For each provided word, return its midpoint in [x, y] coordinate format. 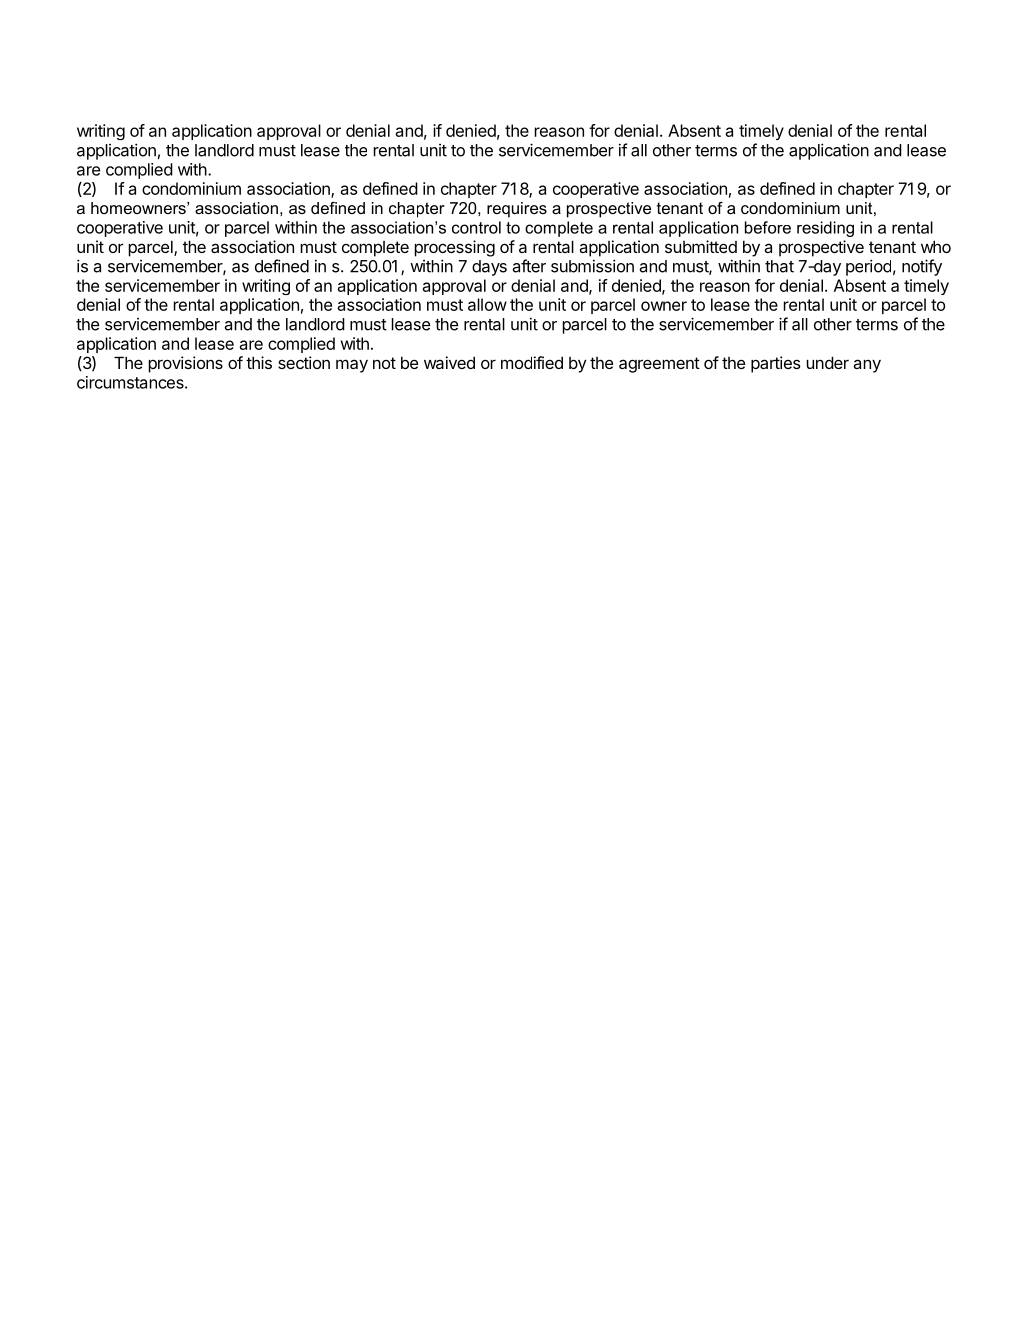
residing [825, 229]
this [259, 362]
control [476, 227]
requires [517, 210]
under [827, 362]
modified [532, 362]
